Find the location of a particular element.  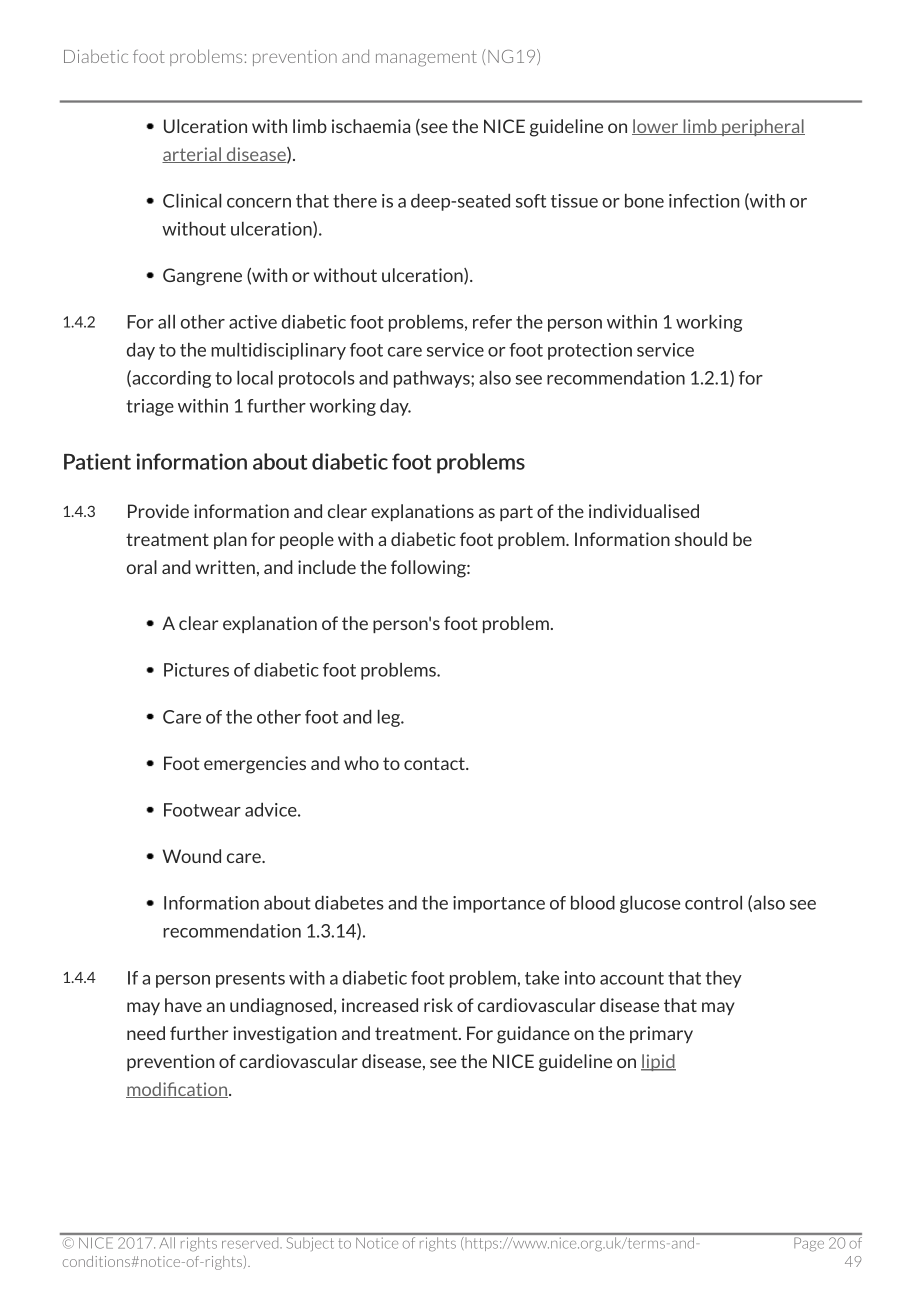

modification is located at coordinates (178, 1090).
